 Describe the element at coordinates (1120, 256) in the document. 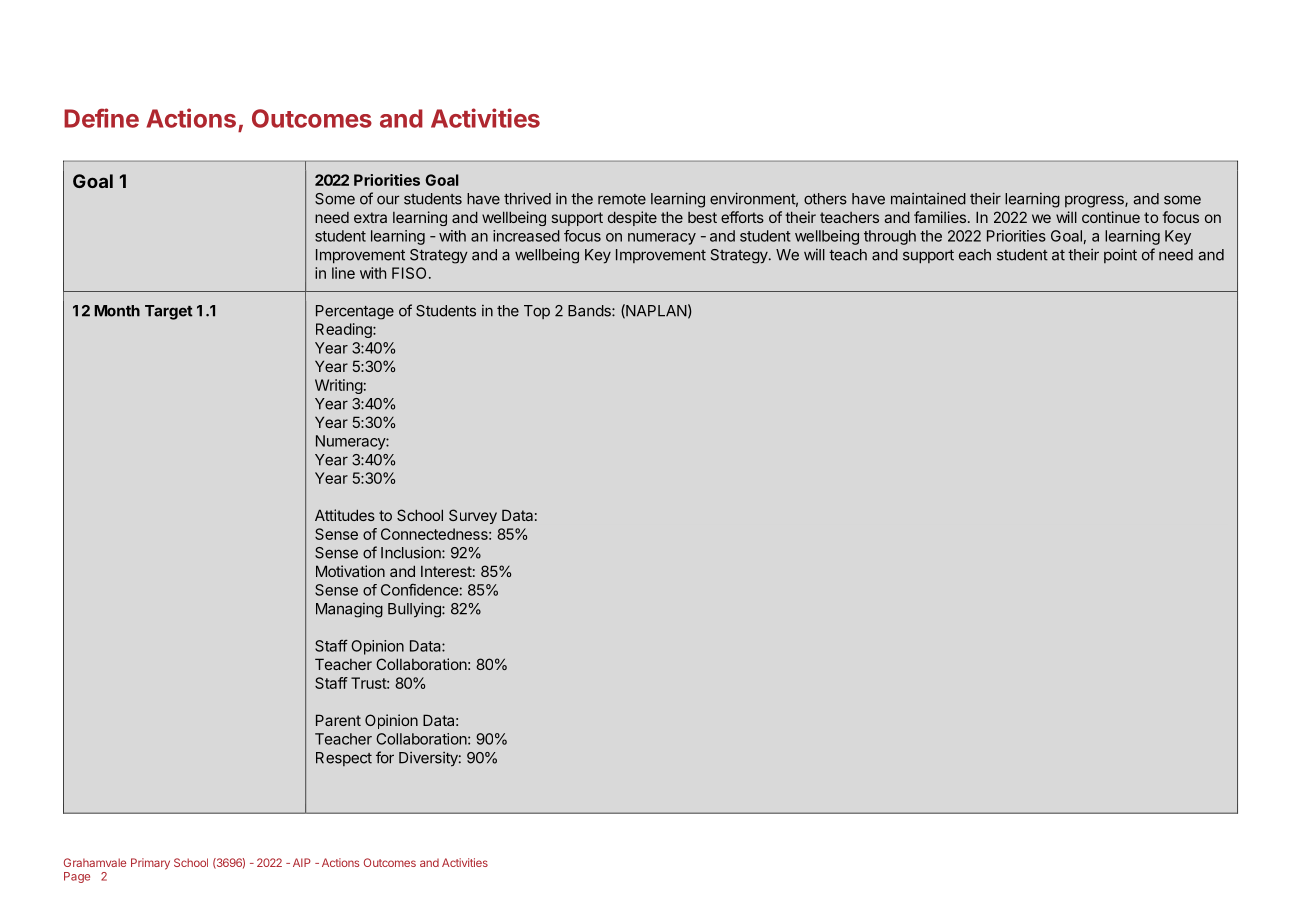

I see `point` at that location.
